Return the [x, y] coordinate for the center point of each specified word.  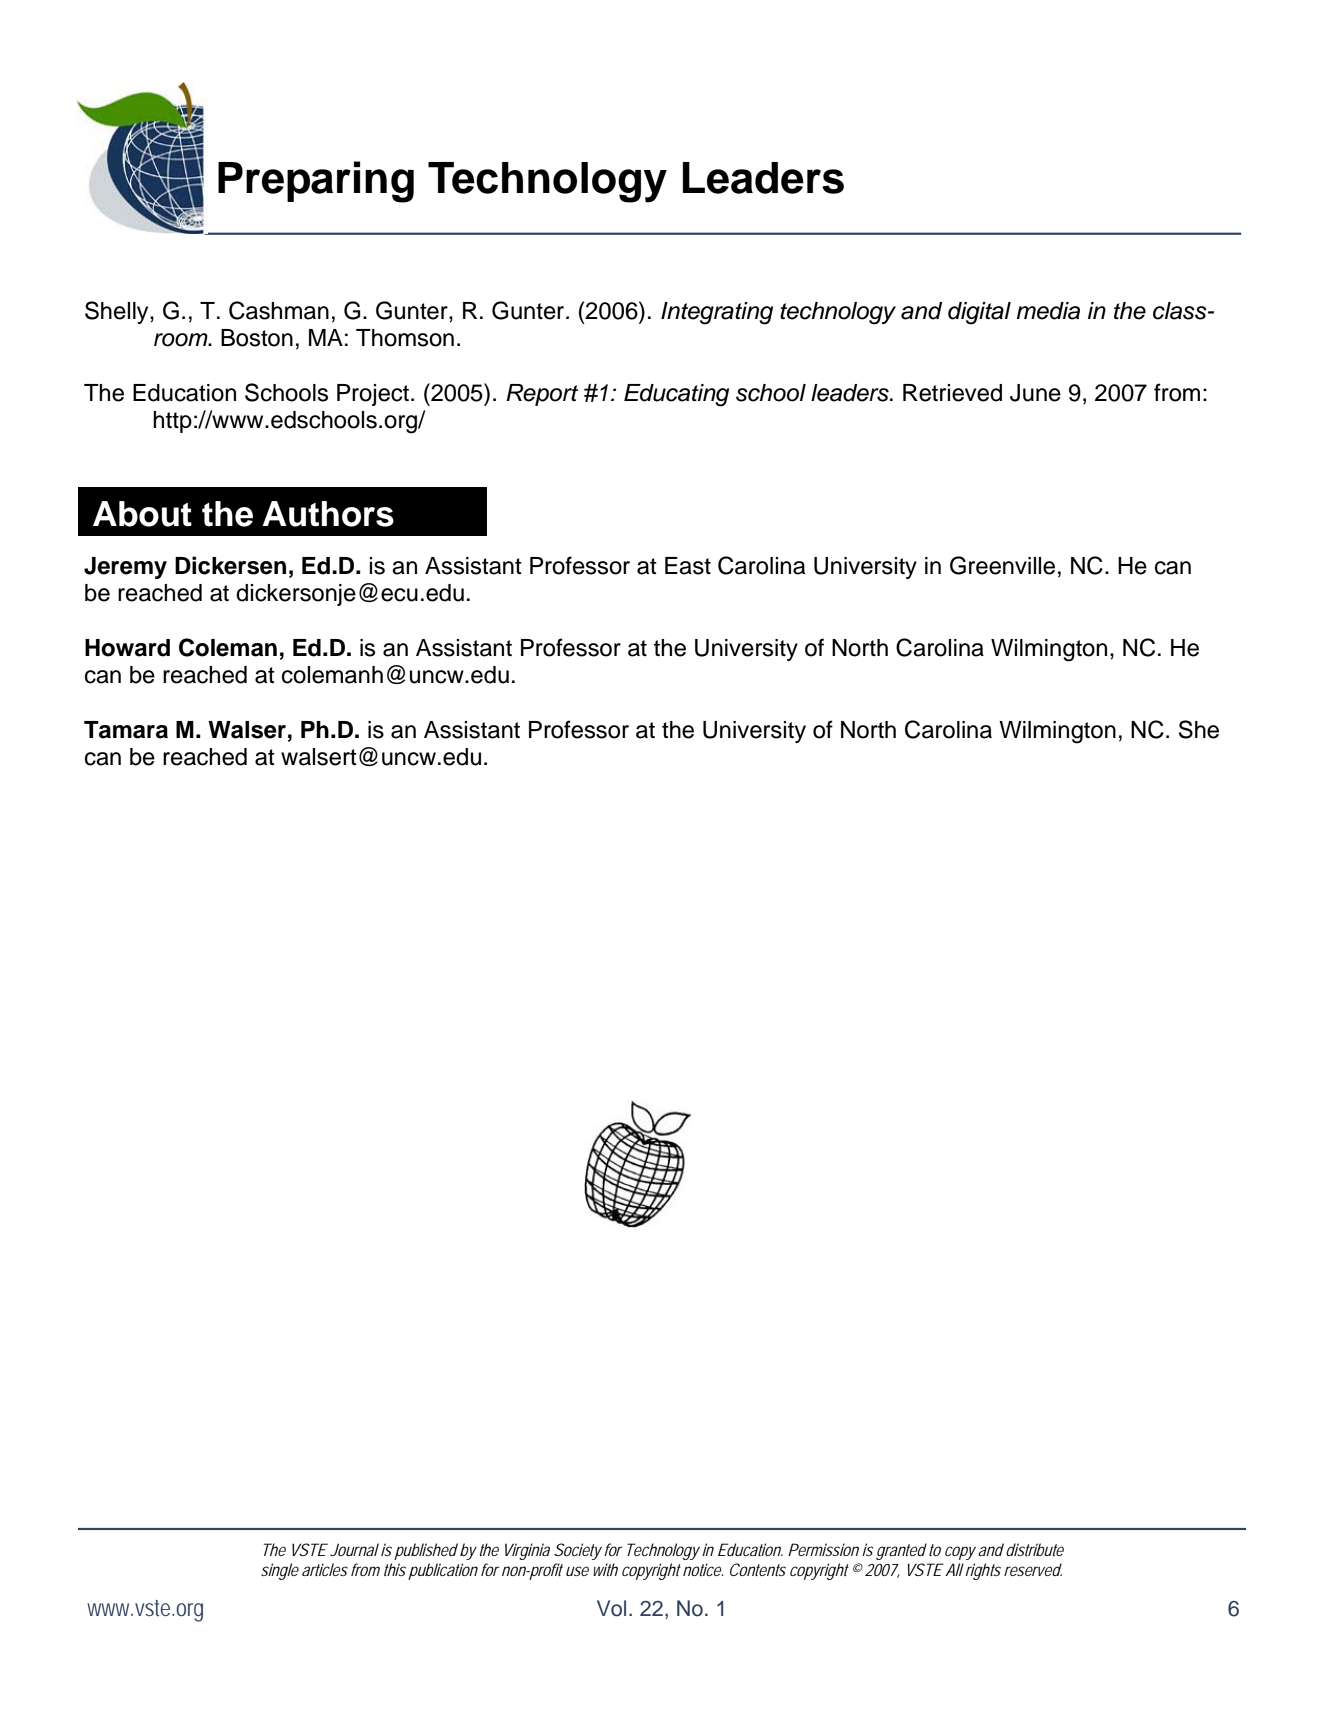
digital [979, 313]
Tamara [126, 730]
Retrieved [952, 393]
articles [325, 1569]
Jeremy [125, 568]
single [280, 1571]
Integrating [717, 313]
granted [901, 1551]
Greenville [1002, 565]
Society [578, 1551]
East [688, 566]
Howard [127, 648]
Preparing [316, 182]
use [577, 1571]
